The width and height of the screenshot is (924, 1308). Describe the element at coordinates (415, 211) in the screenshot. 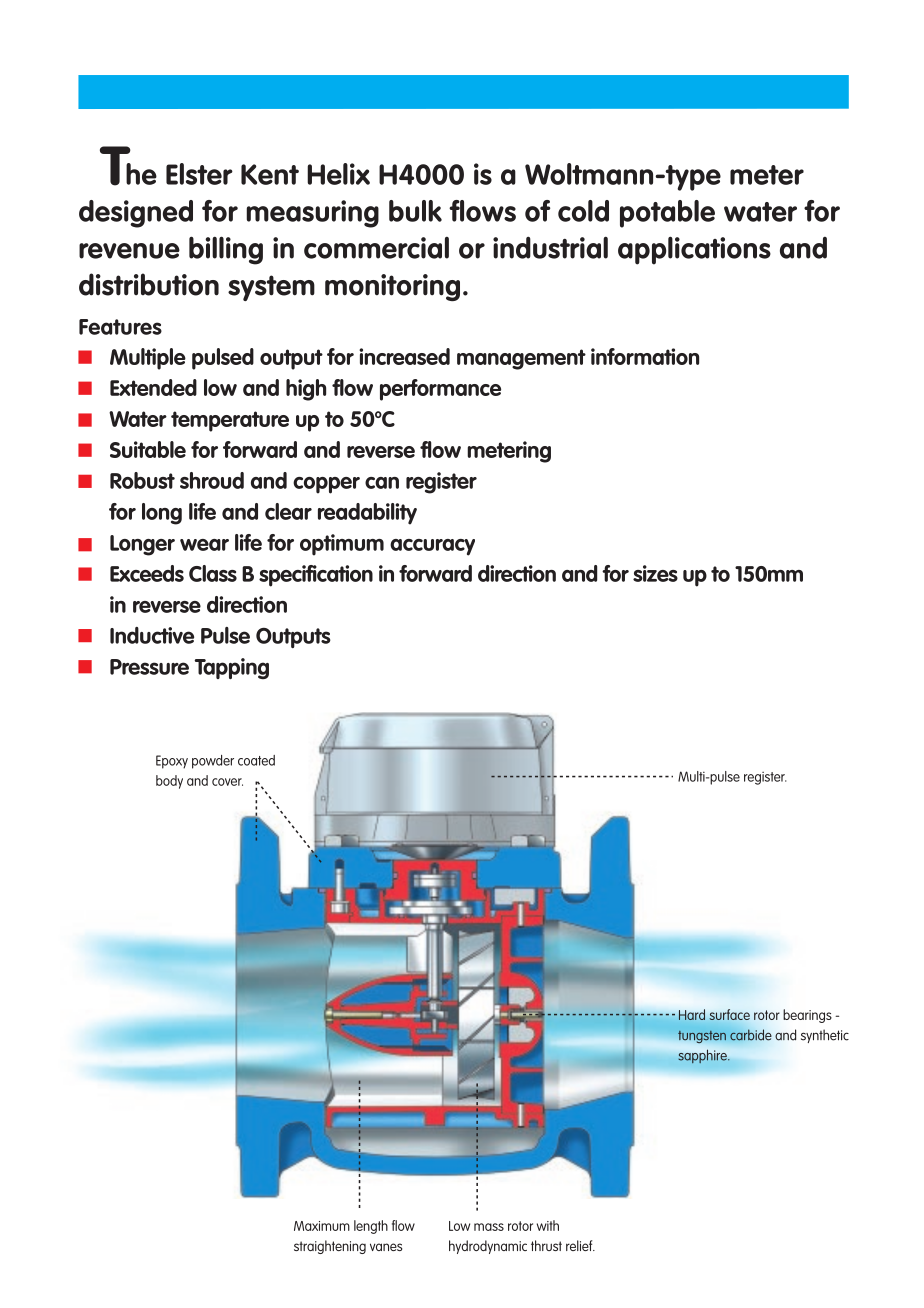

I see `bulk` at that location.
